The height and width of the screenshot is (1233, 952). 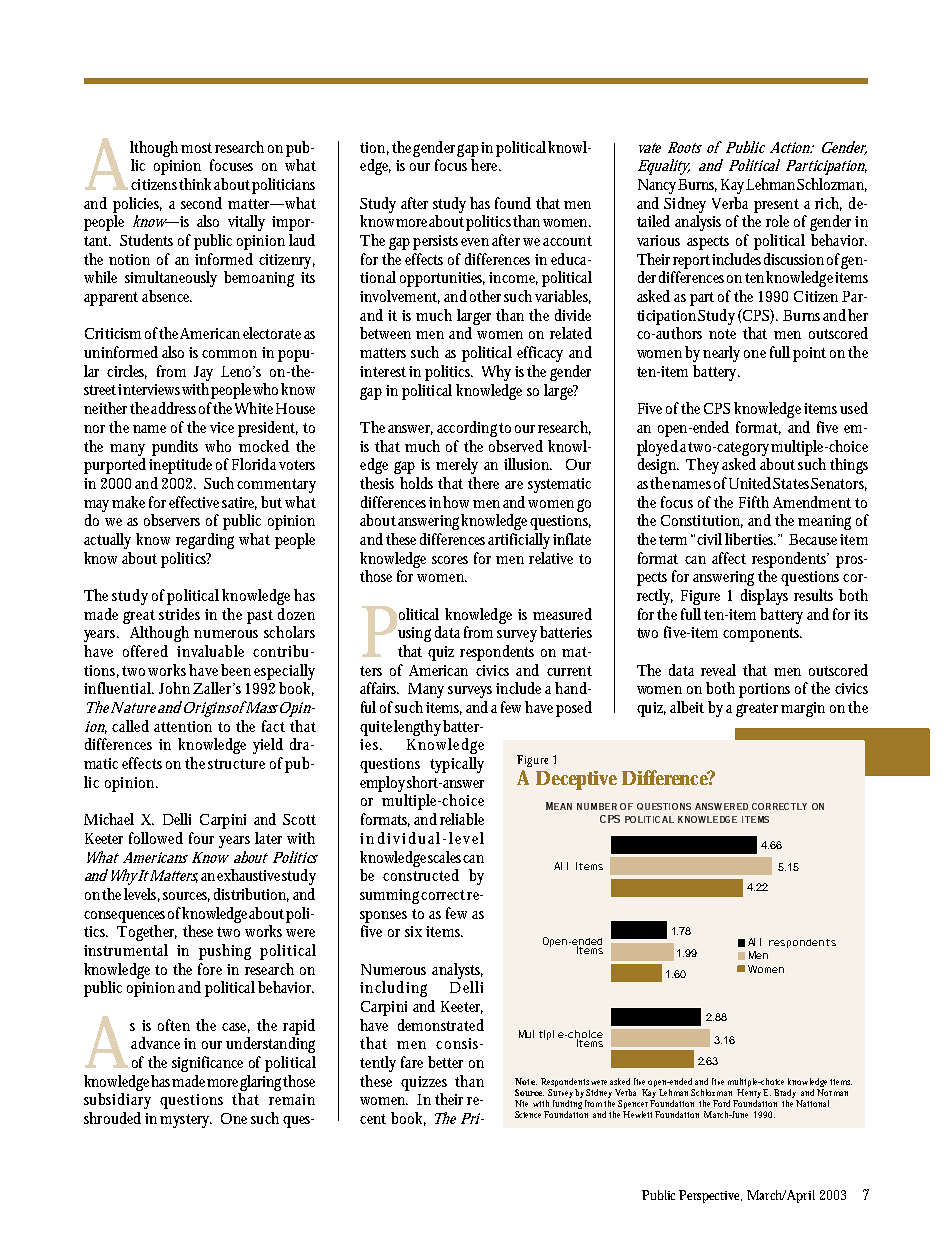 What do you see at coordinates (195, 184) in the screenshot?
I see `think` at bounding box center [195, 184].
